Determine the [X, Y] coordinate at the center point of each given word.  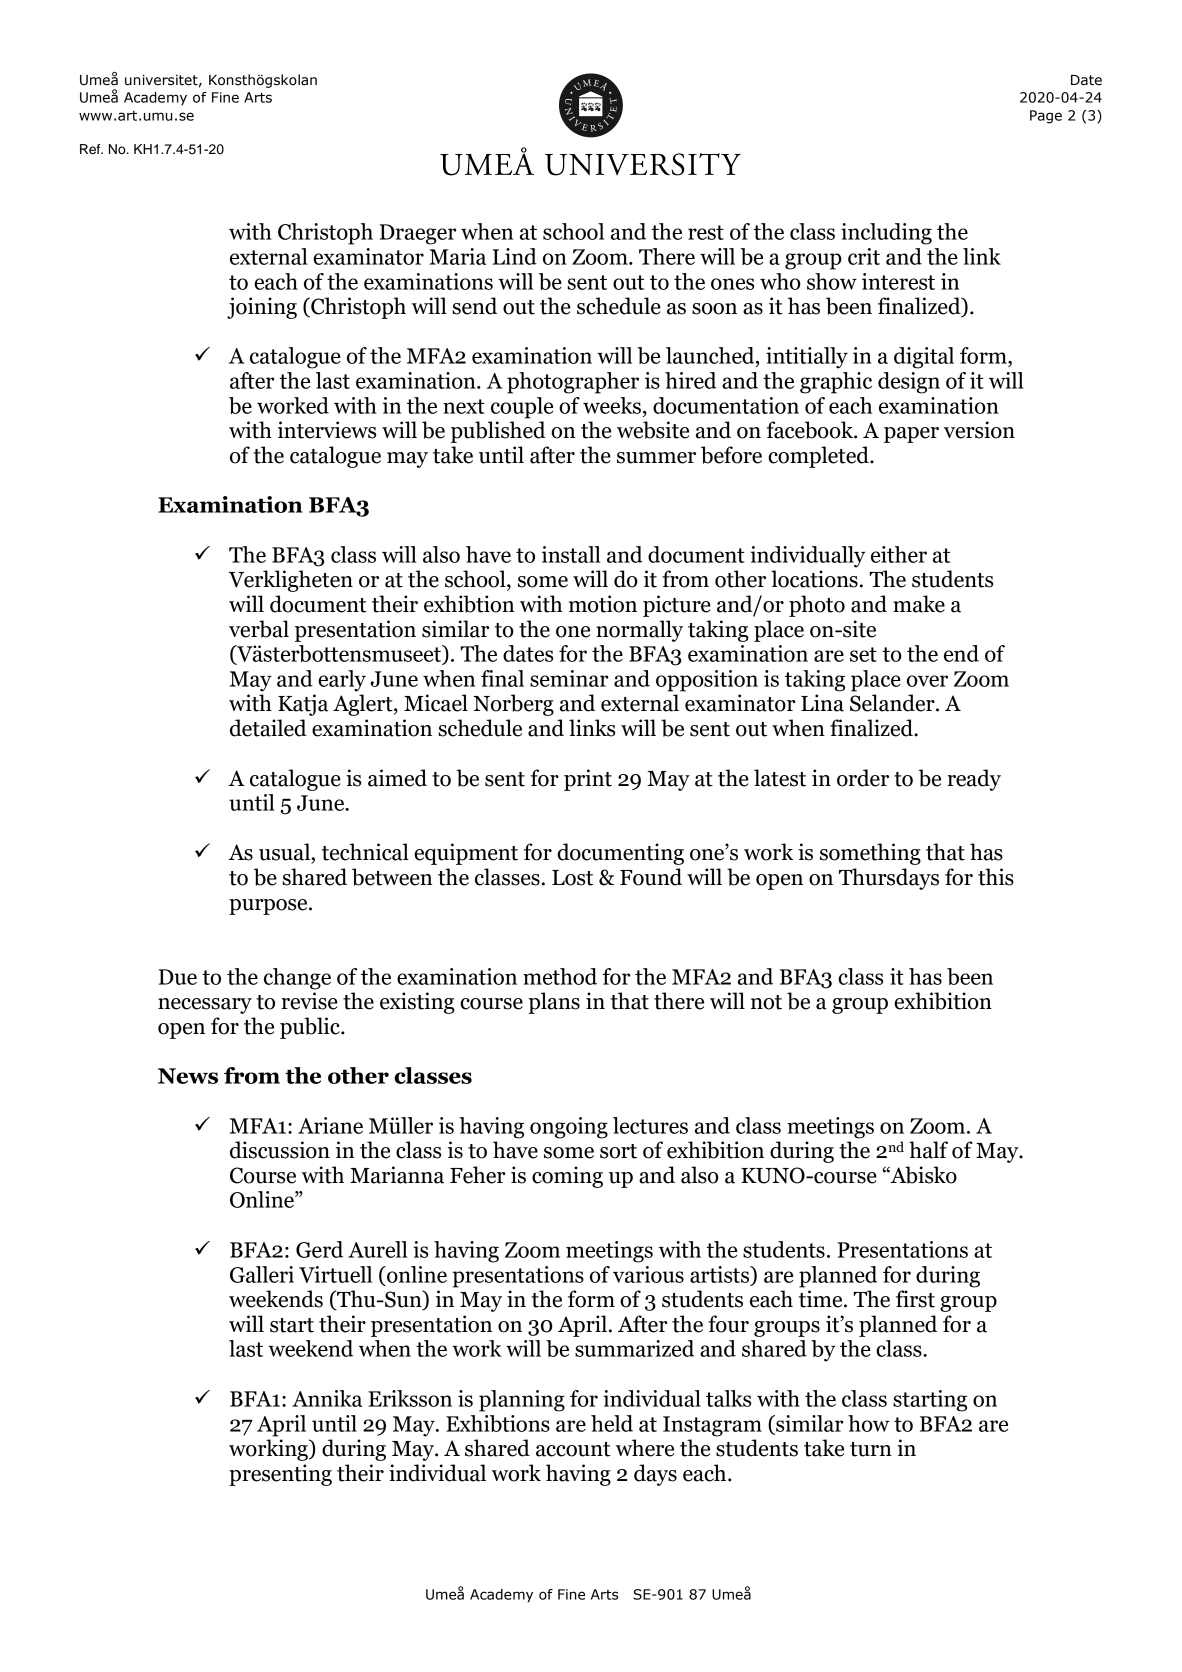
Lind [515, 256]
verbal [259, 629]
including [886, 234]
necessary [205, 1006]
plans [554, 1003]
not [766, 1002]
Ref [91, 149]
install [571, 554]
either [899, 554]
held [612, 1423]
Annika [327, 1398]
